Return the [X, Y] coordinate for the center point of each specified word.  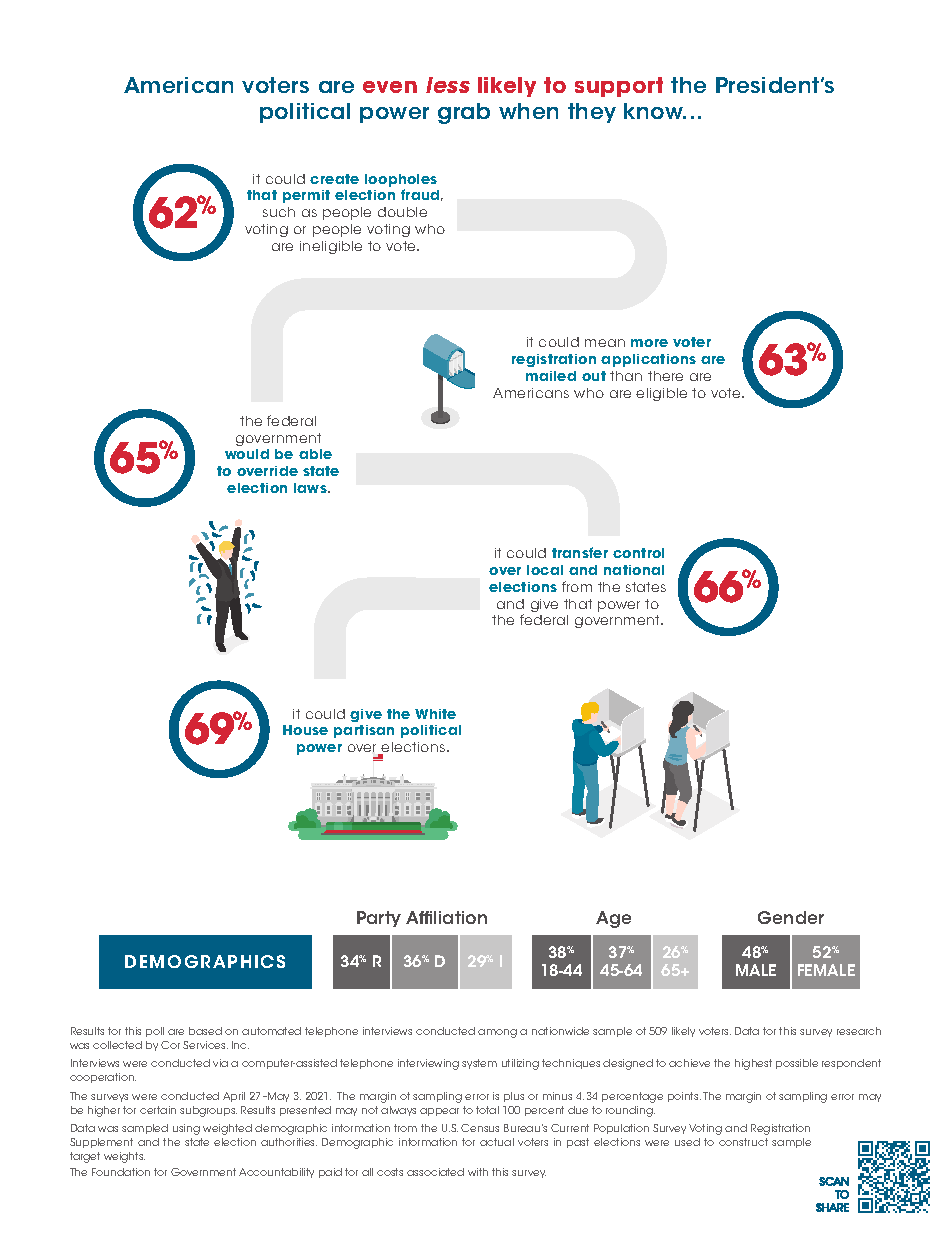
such [279, 212]
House [305, 730]
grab [464, 113]
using [186, 1129]
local [545, 570]
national [634, 570]
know [655, 111]
